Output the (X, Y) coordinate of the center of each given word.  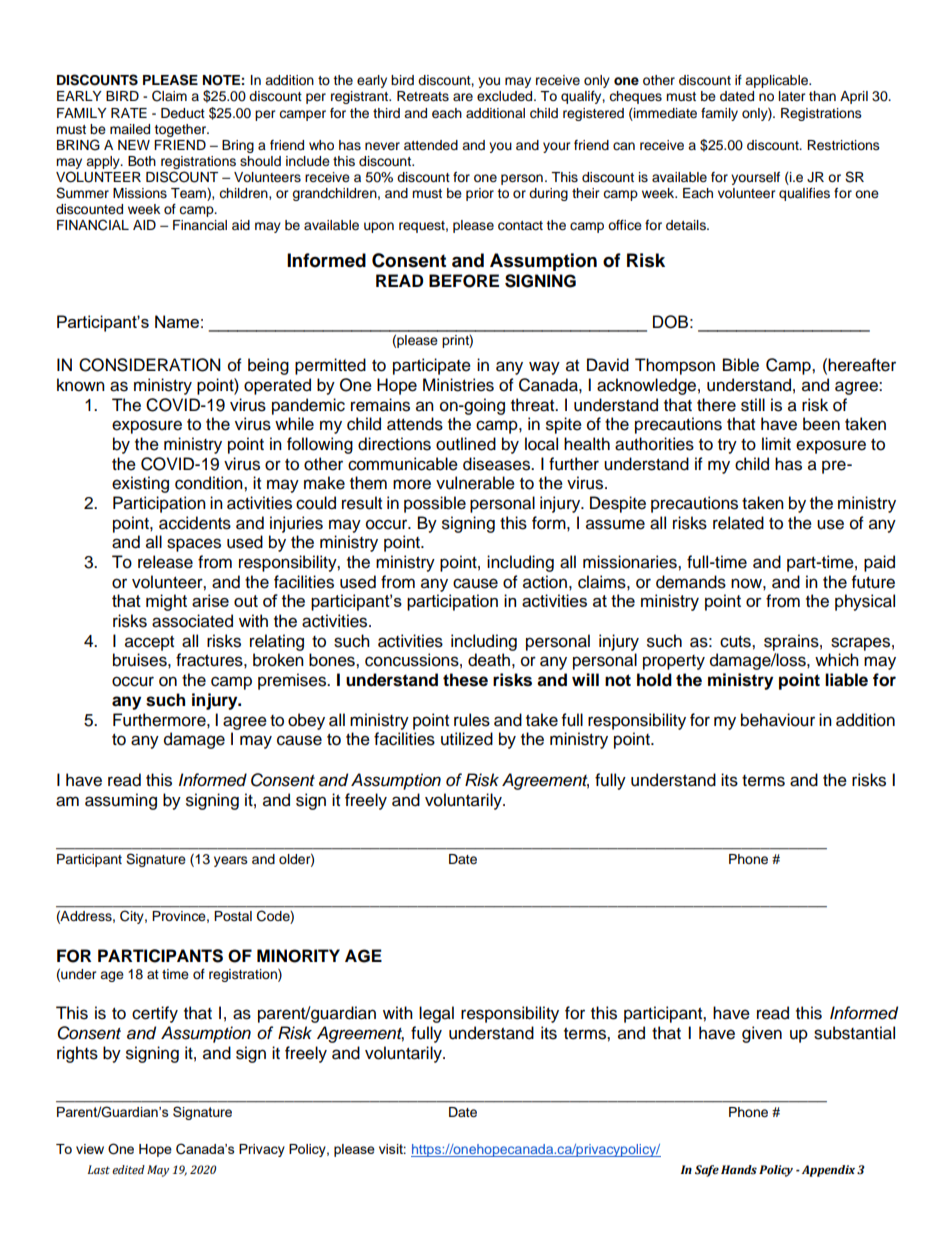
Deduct (183, 113)
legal (436, 1014)
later (792, 96)
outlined (466, 444)
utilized (467, 739)
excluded (506, 96)
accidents (195, 523)
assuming (121, 801)
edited (128, 1170)
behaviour (778, 720)
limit (776, 443)
